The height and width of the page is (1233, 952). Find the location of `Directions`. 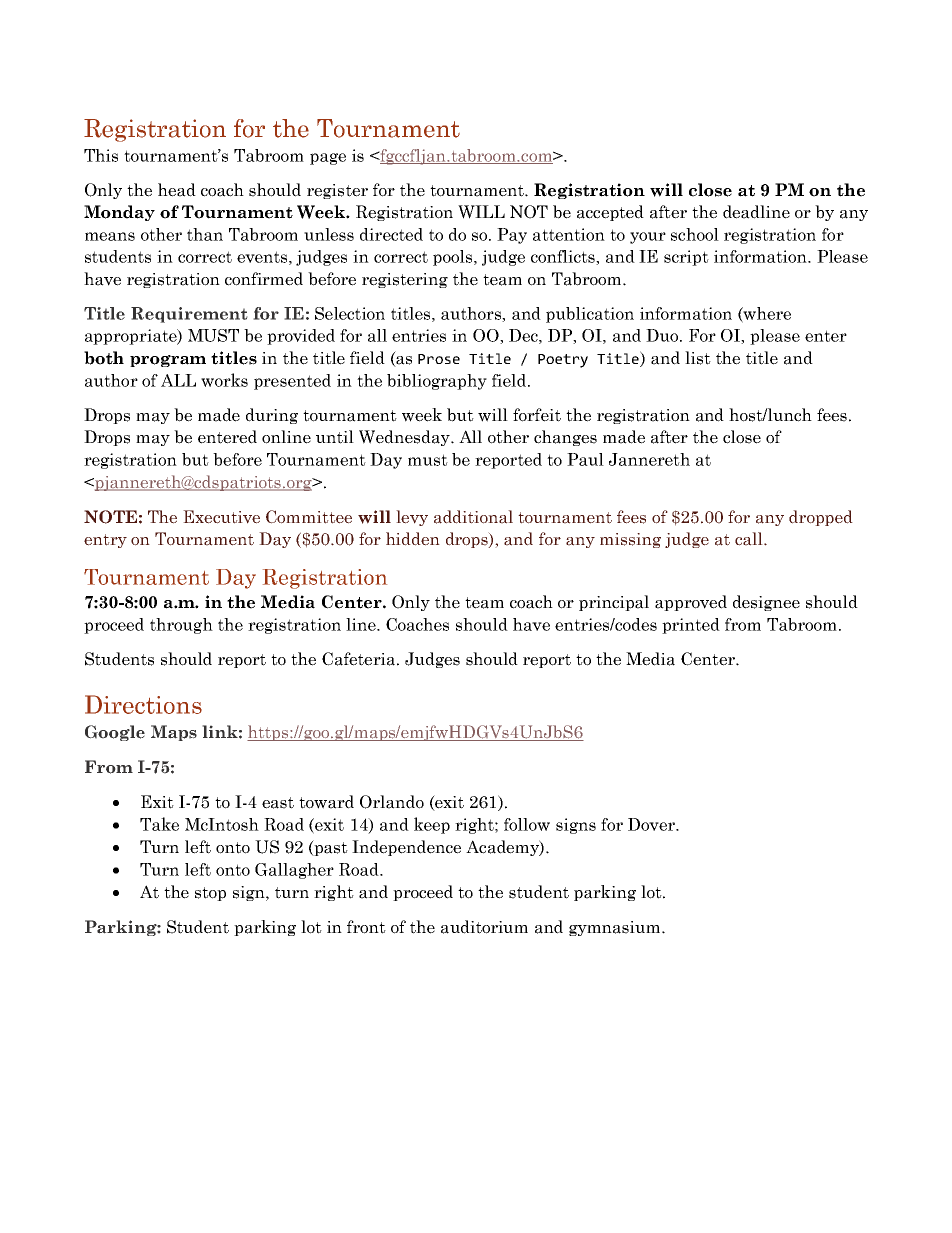

Directions is located at coordinates (143, 704).
